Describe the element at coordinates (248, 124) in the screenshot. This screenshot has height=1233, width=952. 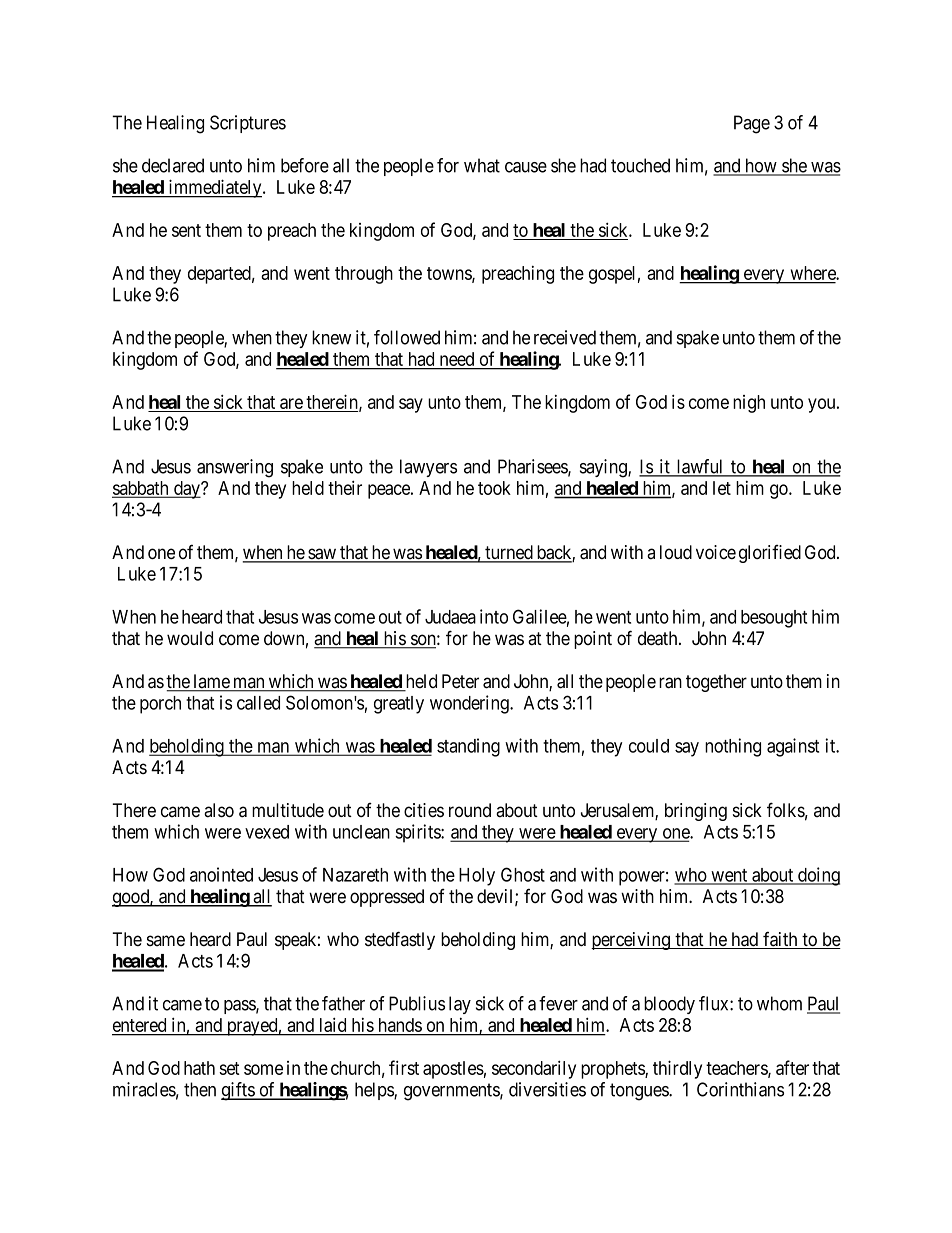
I see `Scriptures` at that location.
